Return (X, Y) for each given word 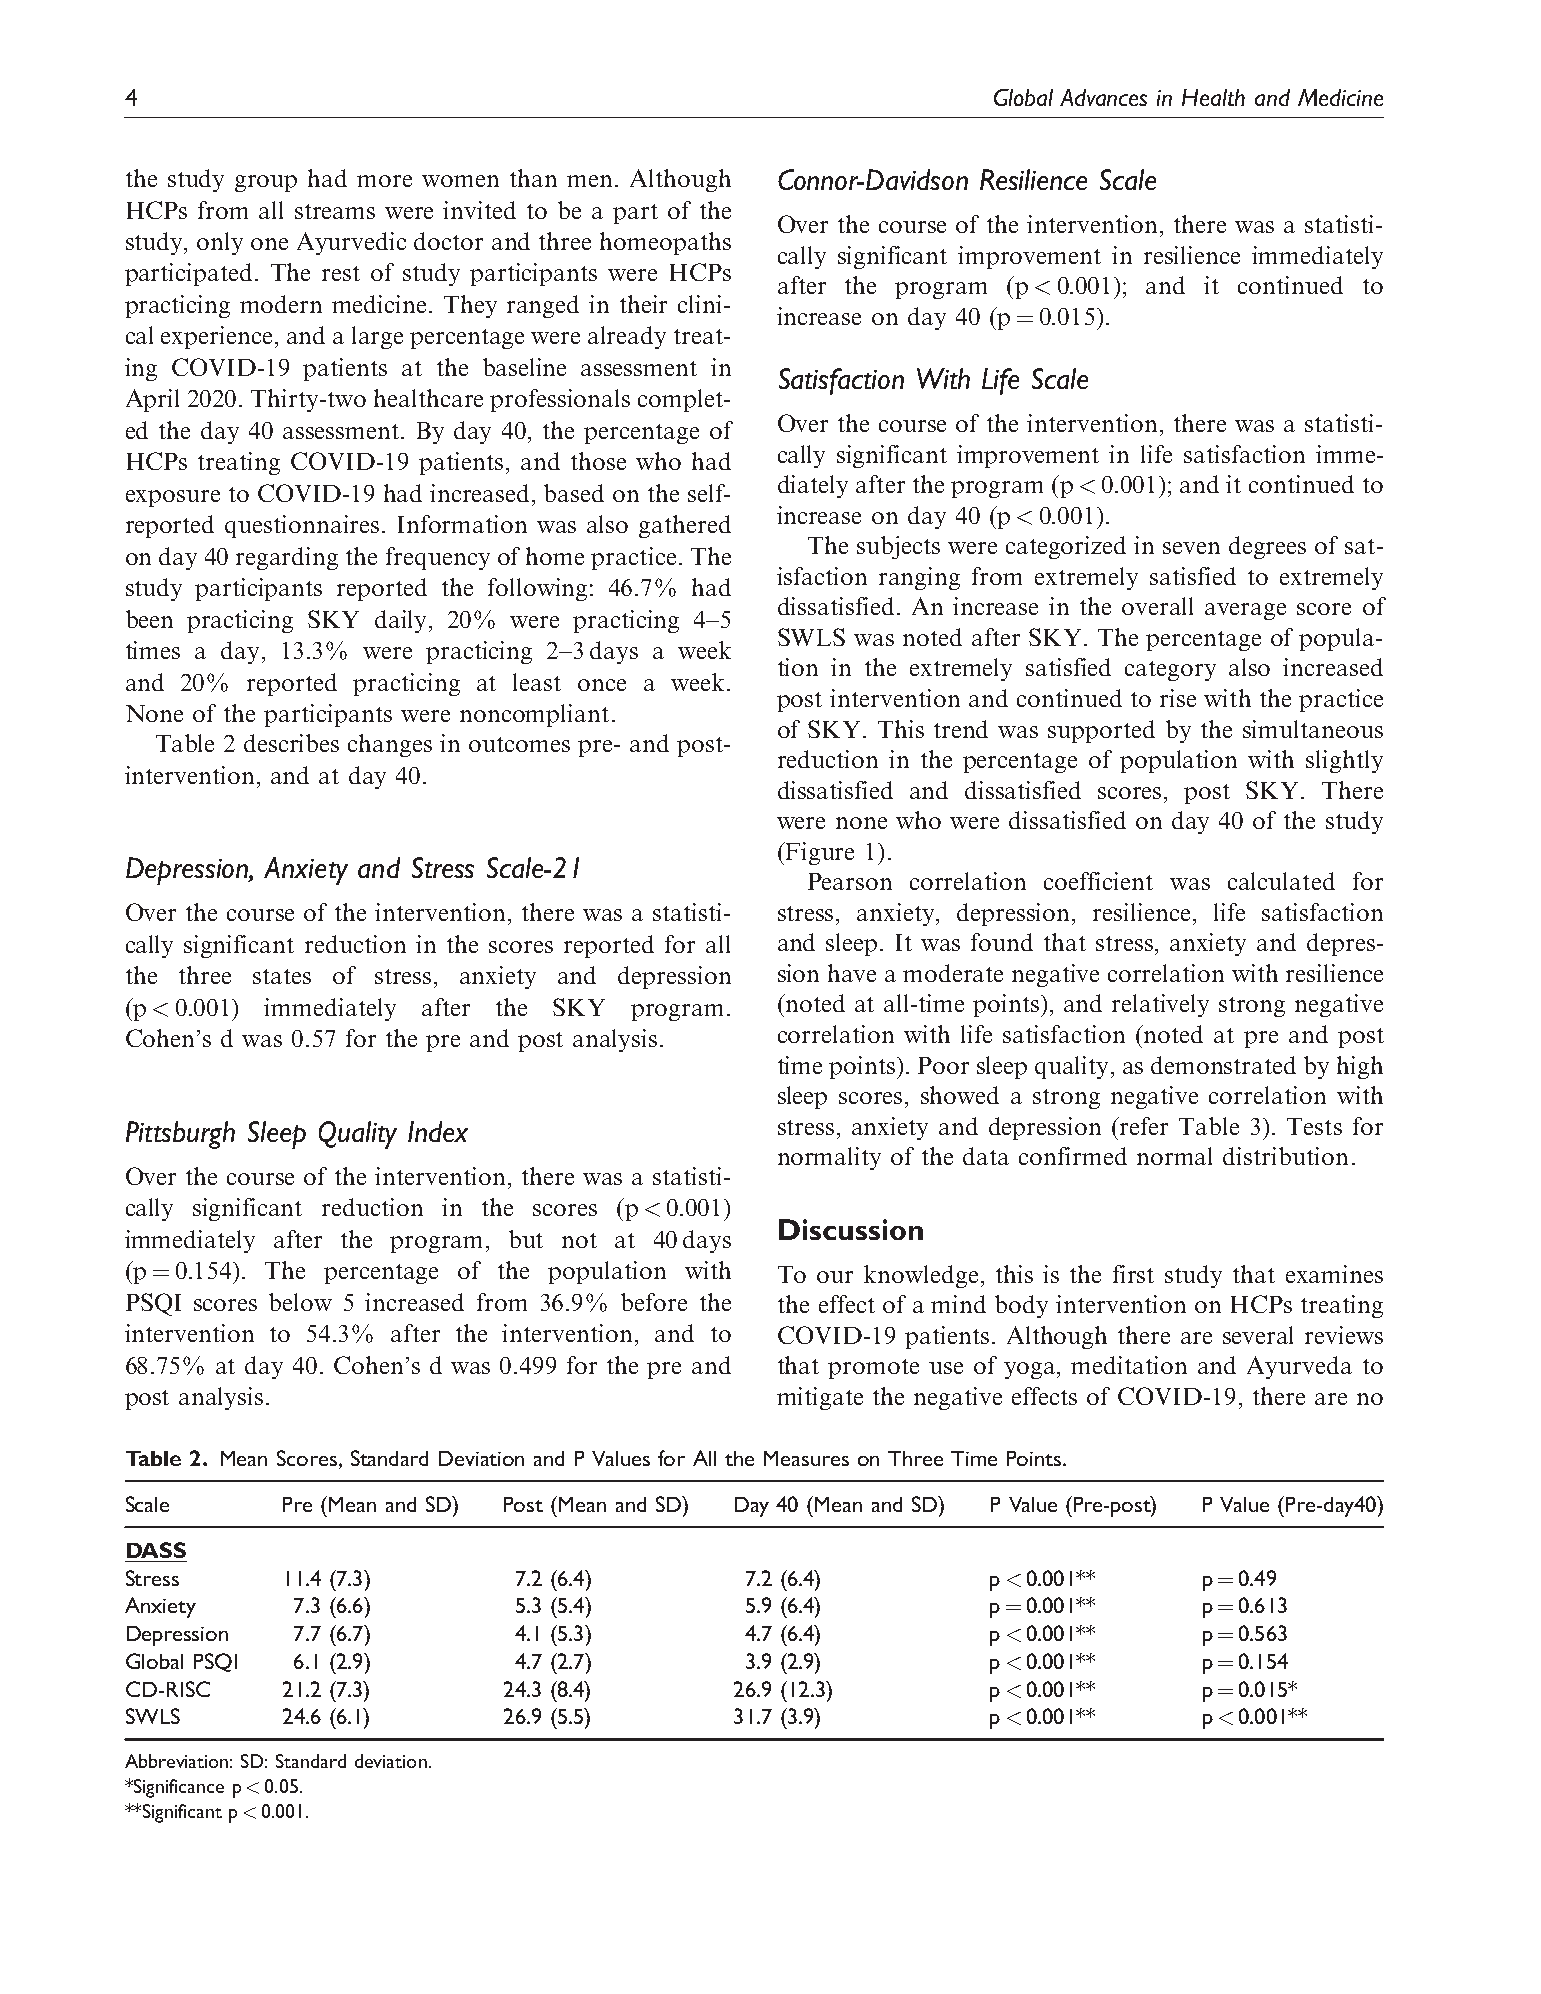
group (266, 183)
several (1258, 1335)
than (533, 178)
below (300, 1302)
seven (1191, 548)
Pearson (850, 881)
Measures (806, 1458)
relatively (1160, 1005)
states (282, 976)
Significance (178, 1788)
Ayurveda (1299, 1367)
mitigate (820, 1398)
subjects (898, 547)
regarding (287, 558)
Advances (1103, 97)
